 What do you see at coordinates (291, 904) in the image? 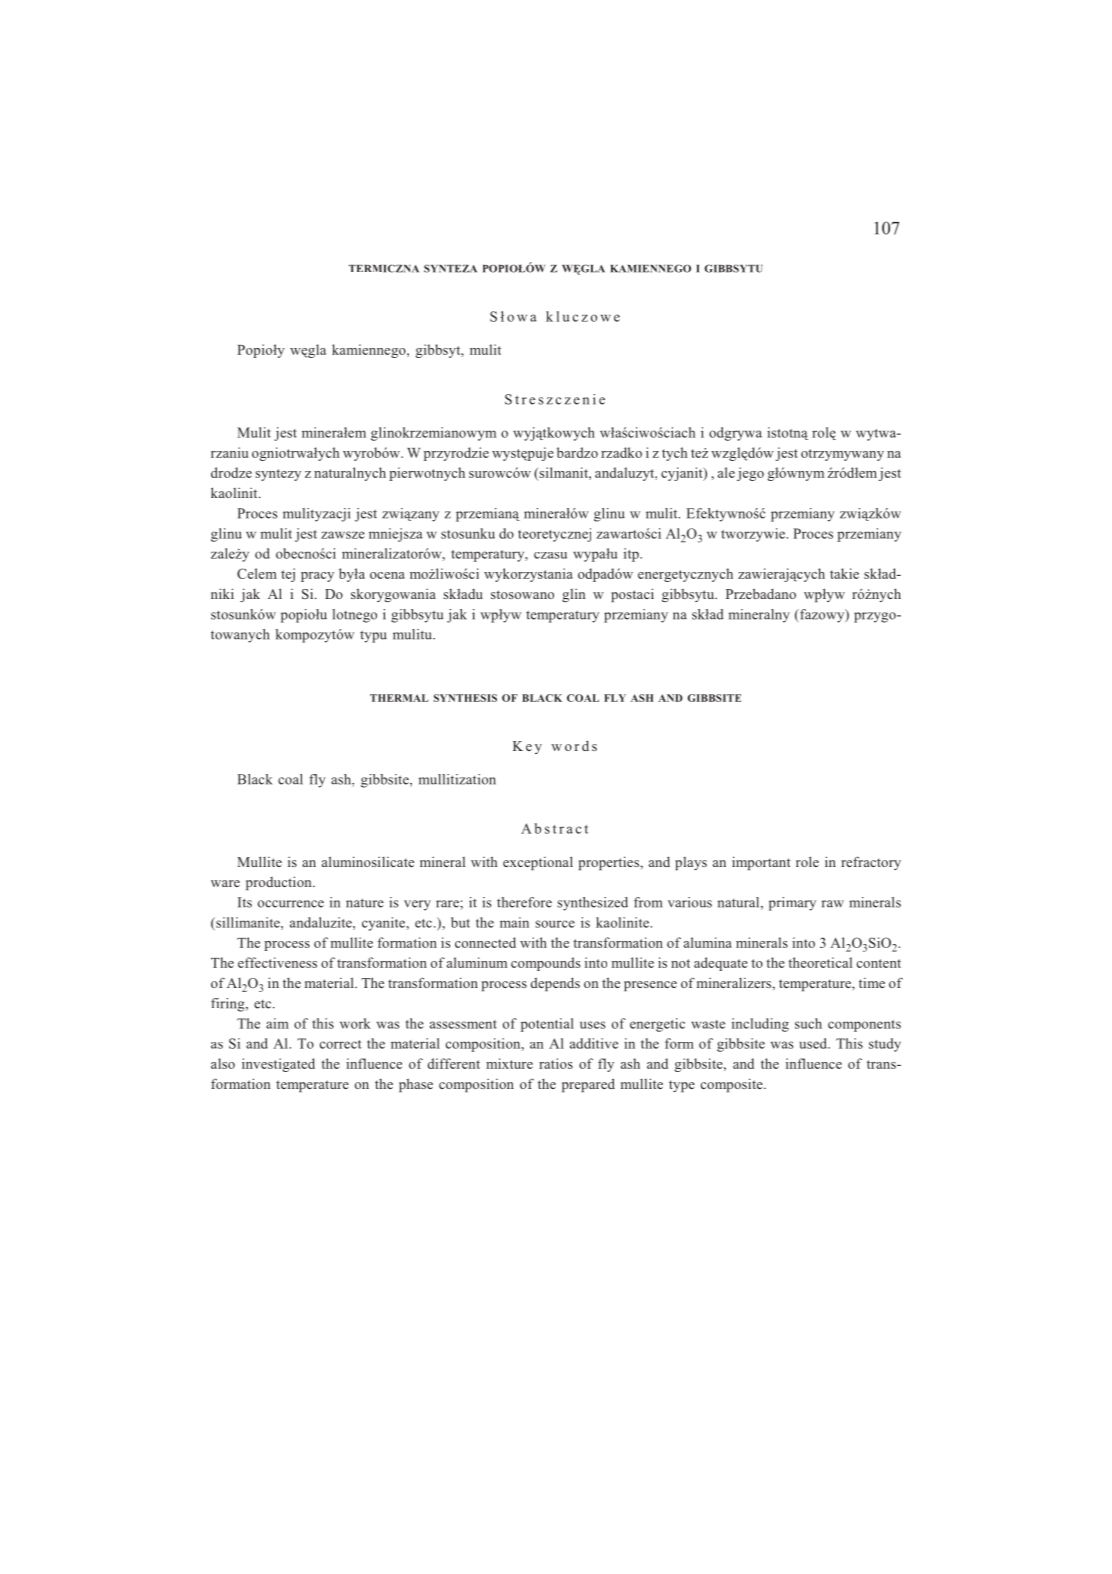
I see `occurrence` at bounding box center [291, 904].
